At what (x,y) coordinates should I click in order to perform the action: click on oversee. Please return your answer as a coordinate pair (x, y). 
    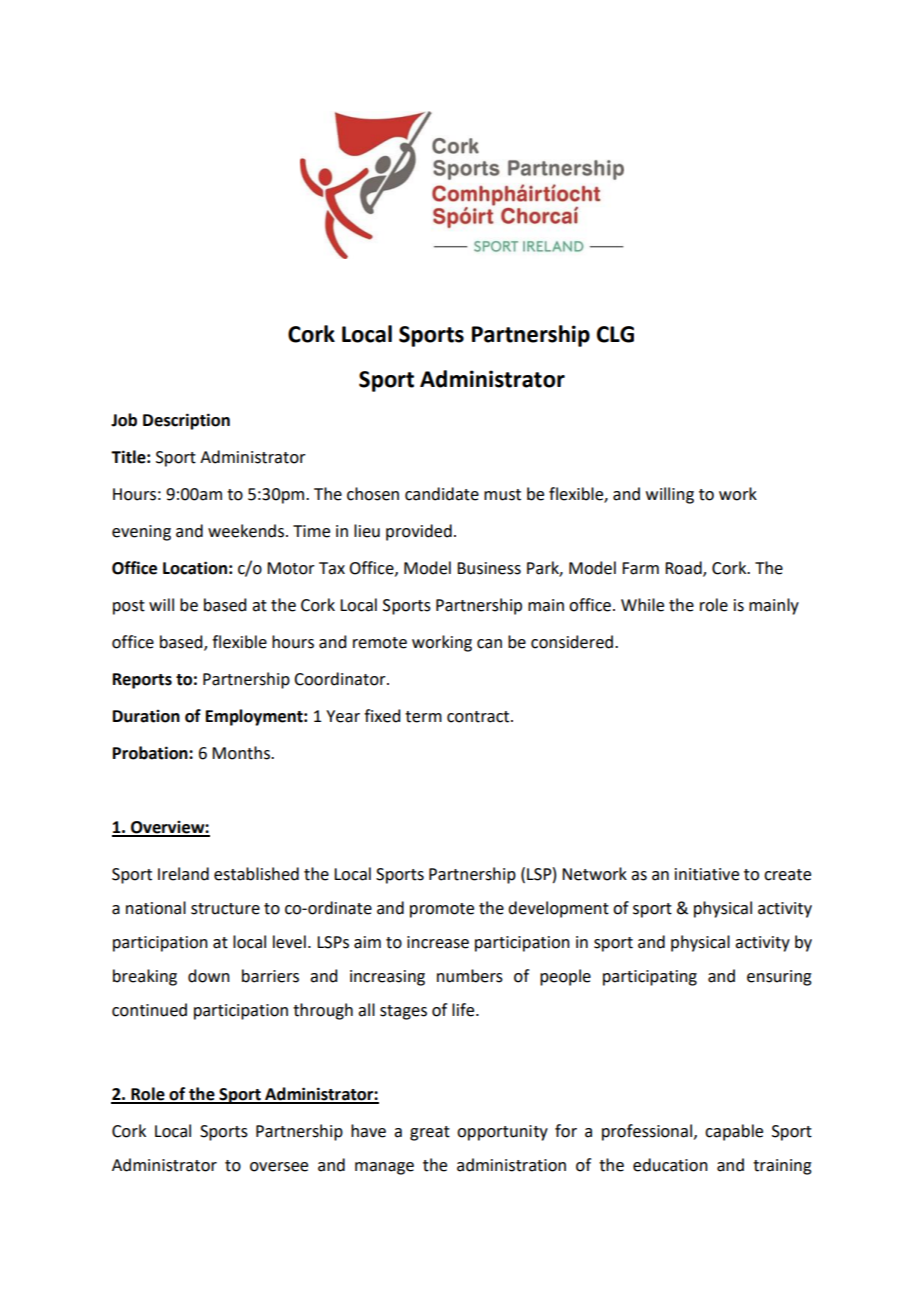
    Looking at the image, I should click on (279, 1167).
